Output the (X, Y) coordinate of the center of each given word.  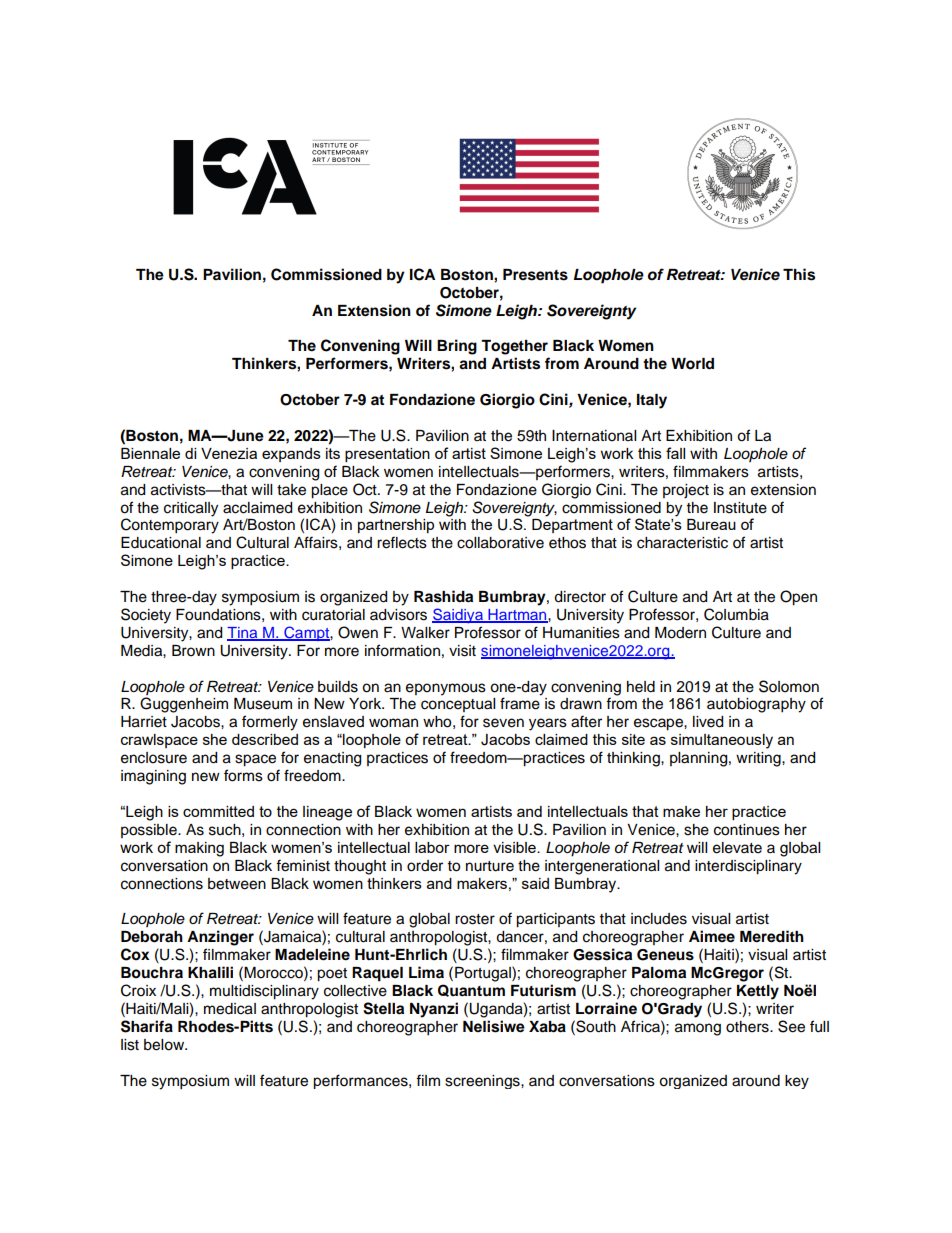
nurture (490, 866)
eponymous (446, 689)
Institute (740, 508)
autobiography (756, 705)
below (165, 1045)
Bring (457, 347)
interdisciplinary (748, 867)
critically (191, 509)
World (692, 364)
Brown (193, 651)
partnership (396, 526)
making (199, 849)
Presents (535, 275)
